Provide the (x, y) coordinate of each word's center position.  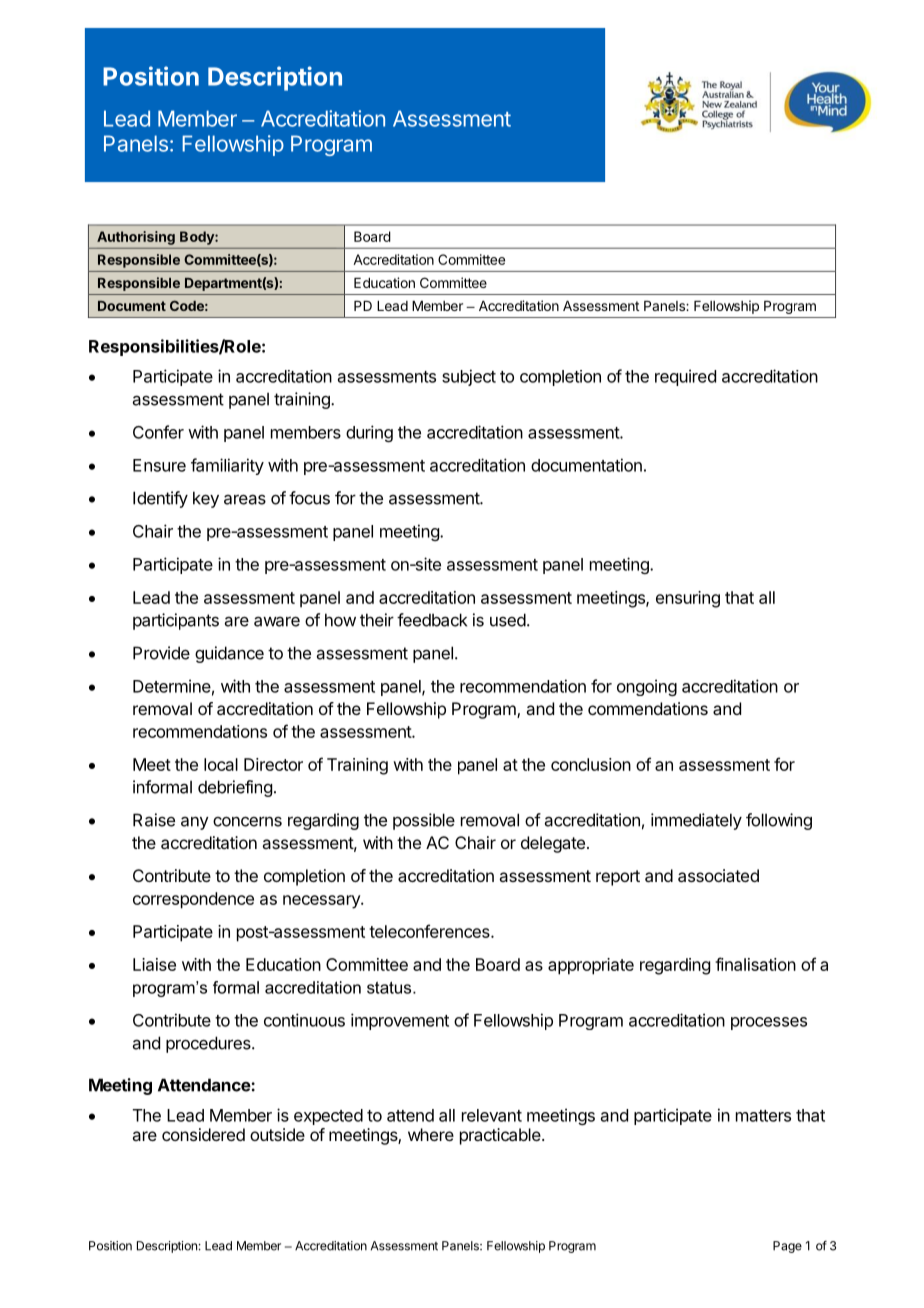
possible (424, 821)
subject (469, 377)
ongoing (647, 687)
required (685, 377)
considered (203, 1134)
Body (198, 238)
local (221, 764)
